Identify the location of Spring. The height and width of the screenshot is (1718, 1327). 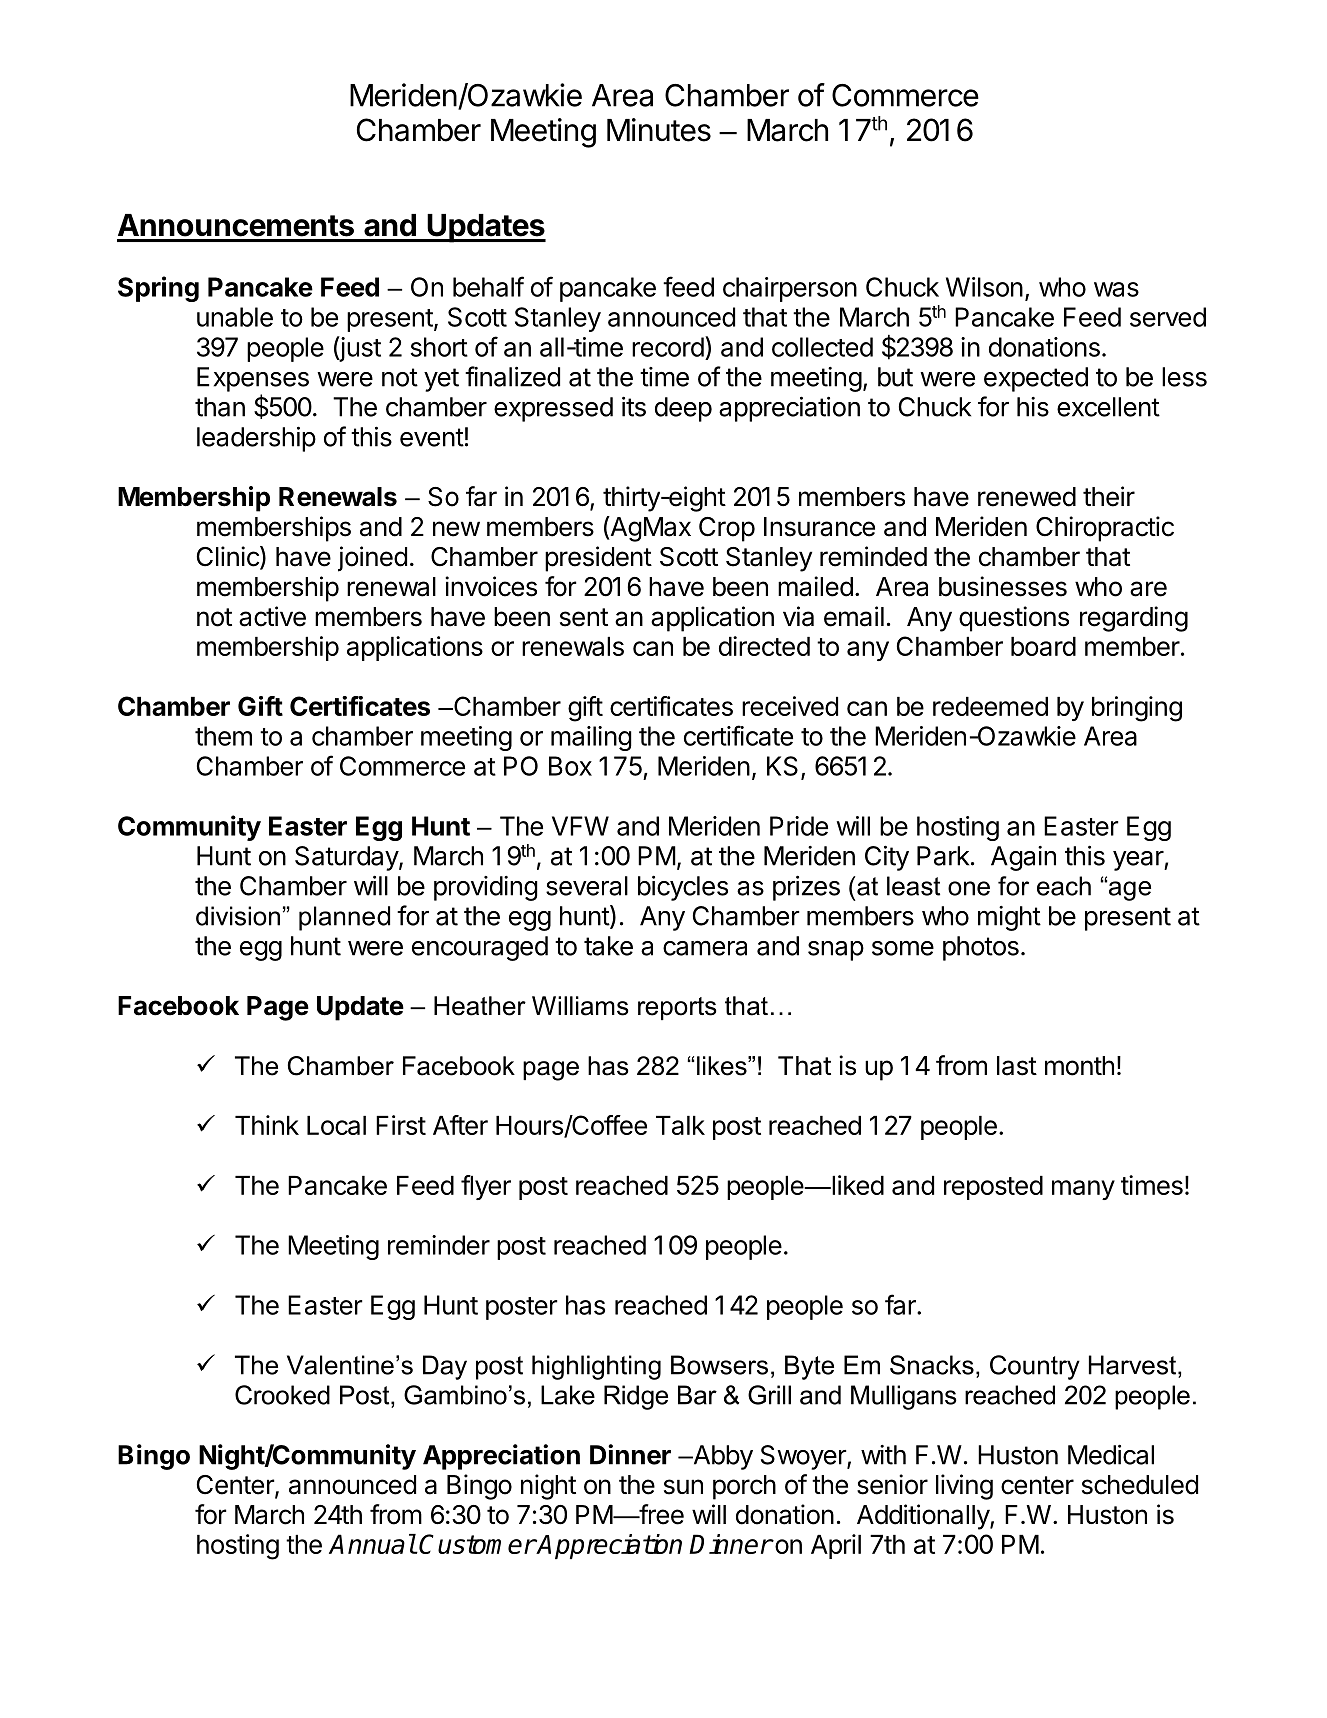
(158, 289).
